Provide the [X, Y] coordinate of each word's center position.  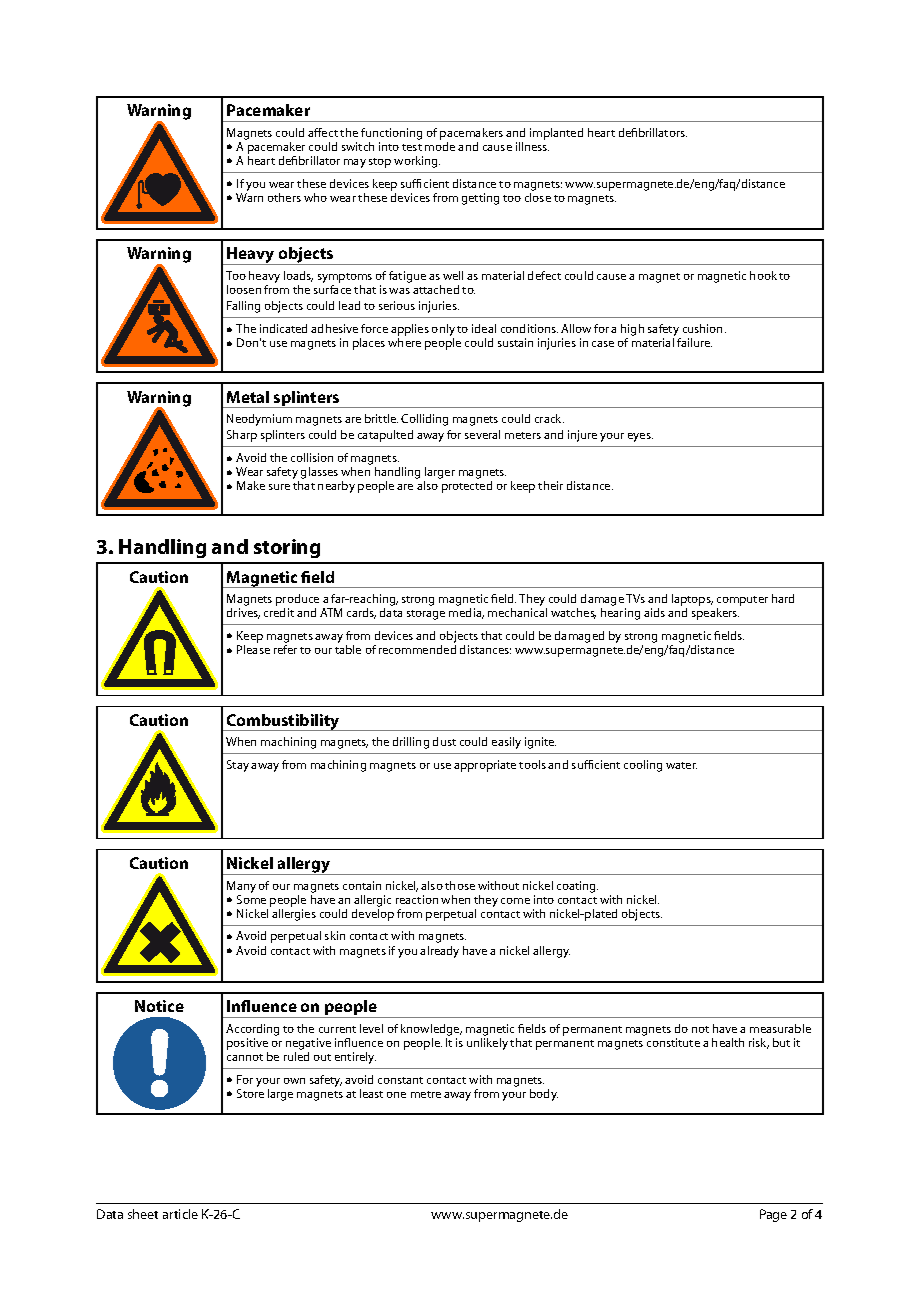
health [728, 1042]
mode [440, 146]
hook [763, 275]
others [284, 197]
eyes [640, 437]
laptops [692, 601]
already [439, 952]
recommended [417, 649]
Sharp [242, 436]
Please [253, 649]
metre [426, 1094]
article [180, 1214]
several [482, 434]
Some [251, 899]
